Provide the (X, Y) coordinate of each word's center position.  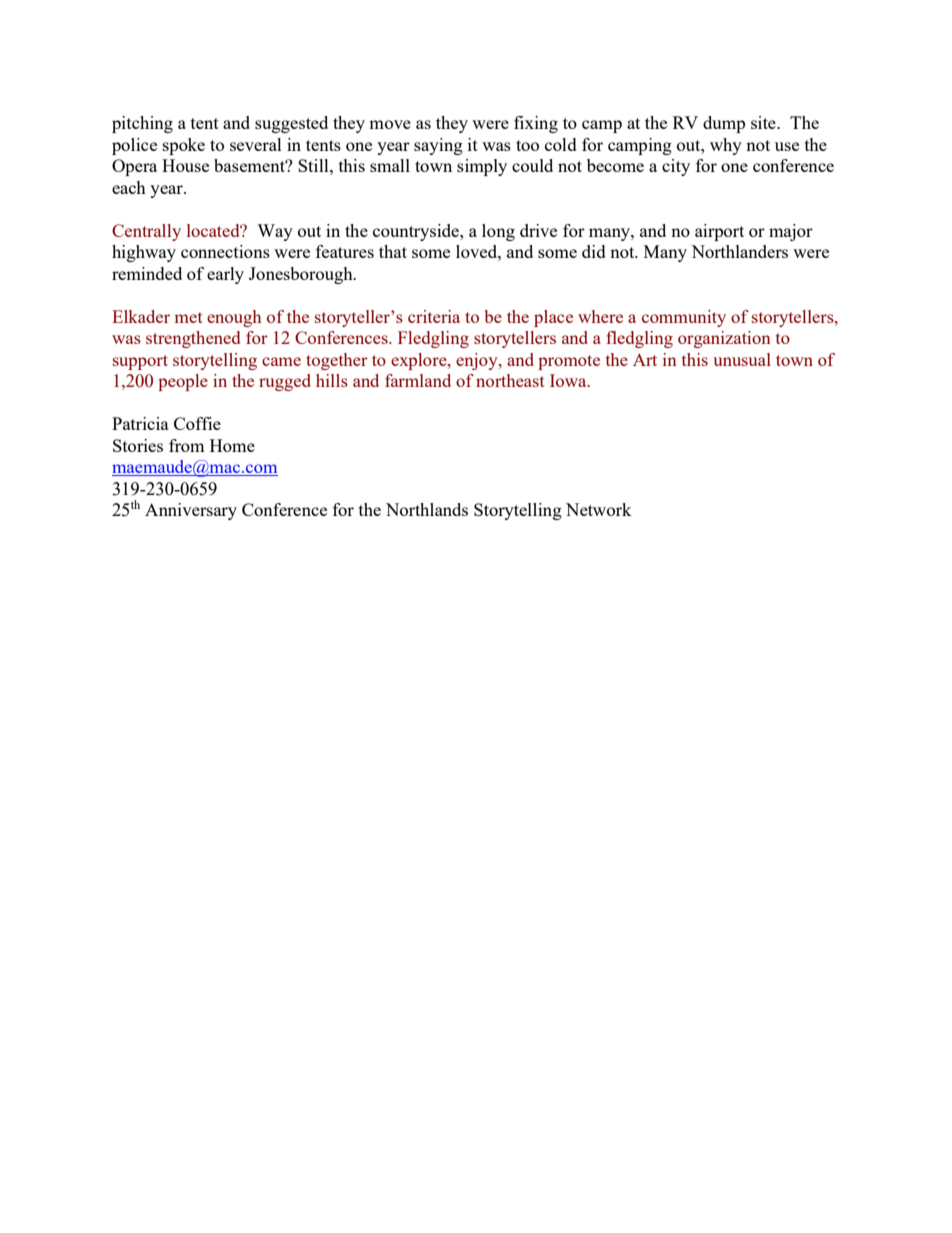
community (684, 318)
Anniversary (191, 511)
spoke (184, 146)
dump (724, 124)
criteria (434, 316)
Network (598, 509)
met (189, 317)
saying (438, 146)
